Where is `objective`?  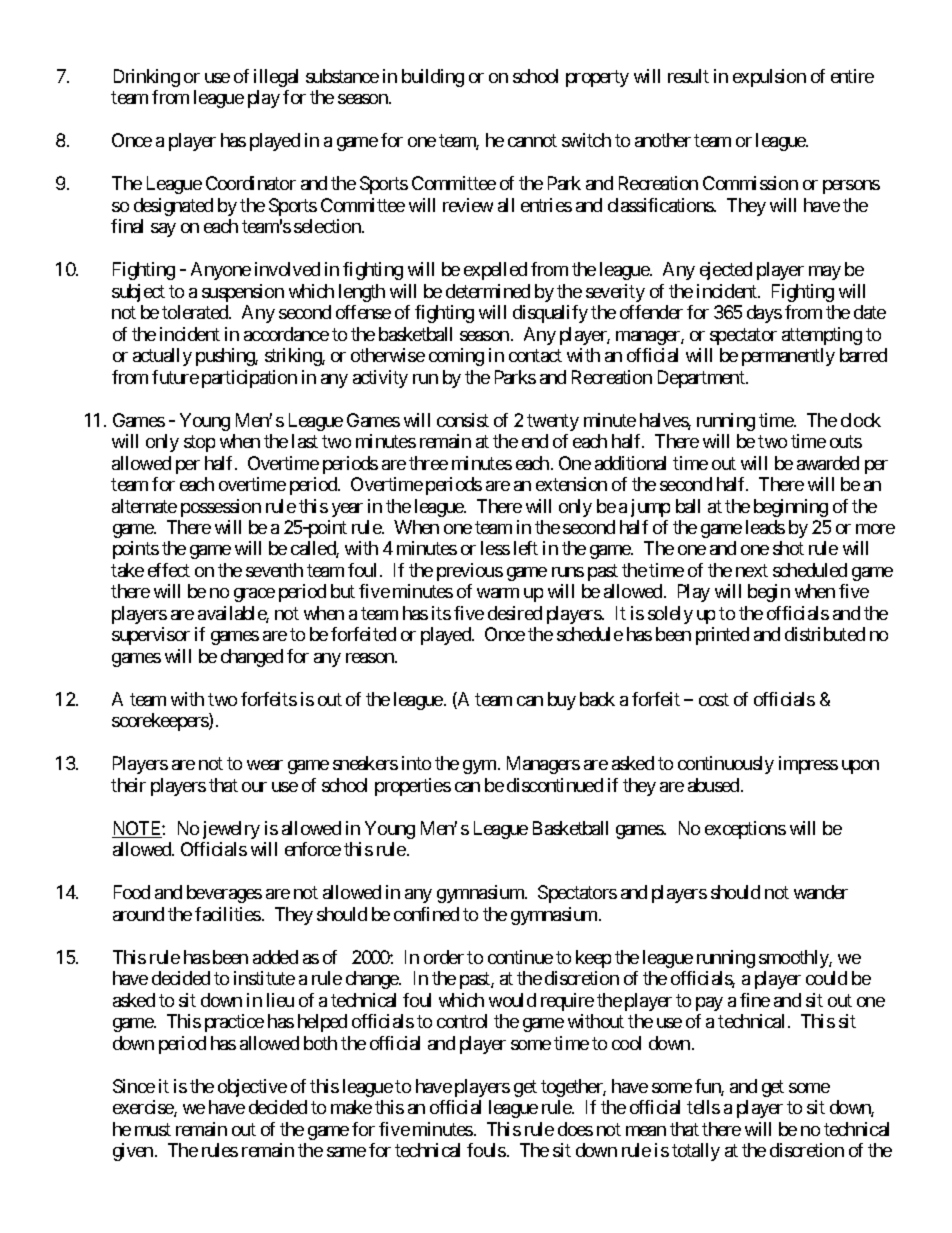
objective is located at coordinates (252, 1088).
